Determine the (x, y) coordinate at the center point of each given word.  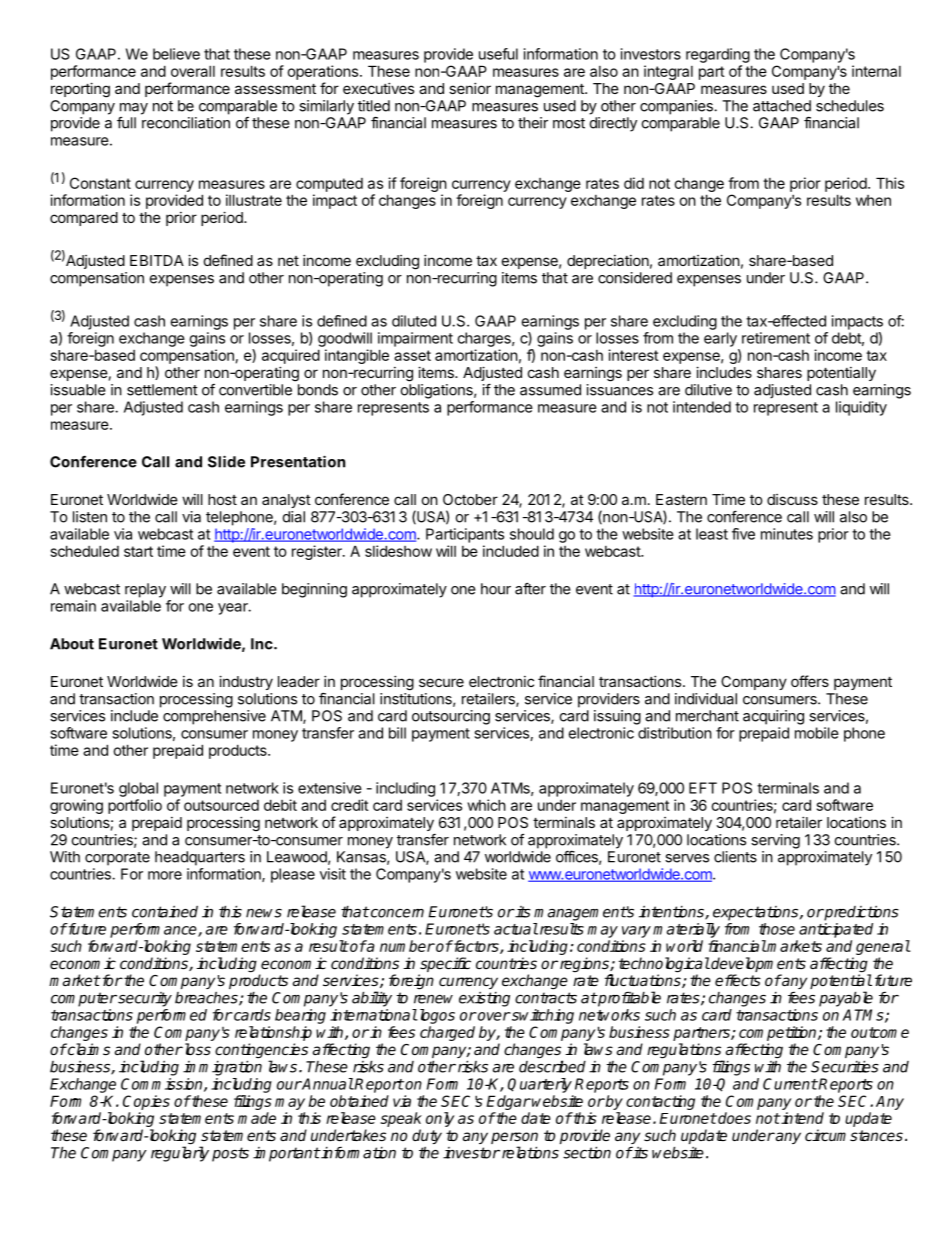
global (138, 789)
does (733, 1118)
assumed (550, 390)
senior (470, 88)
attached (782, 106)
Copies (146, 1102)
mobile (817, 733)
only (440, 1119)
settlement (162, 390)
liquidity (861, 408)
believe (176, 54)
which (486, 805)
